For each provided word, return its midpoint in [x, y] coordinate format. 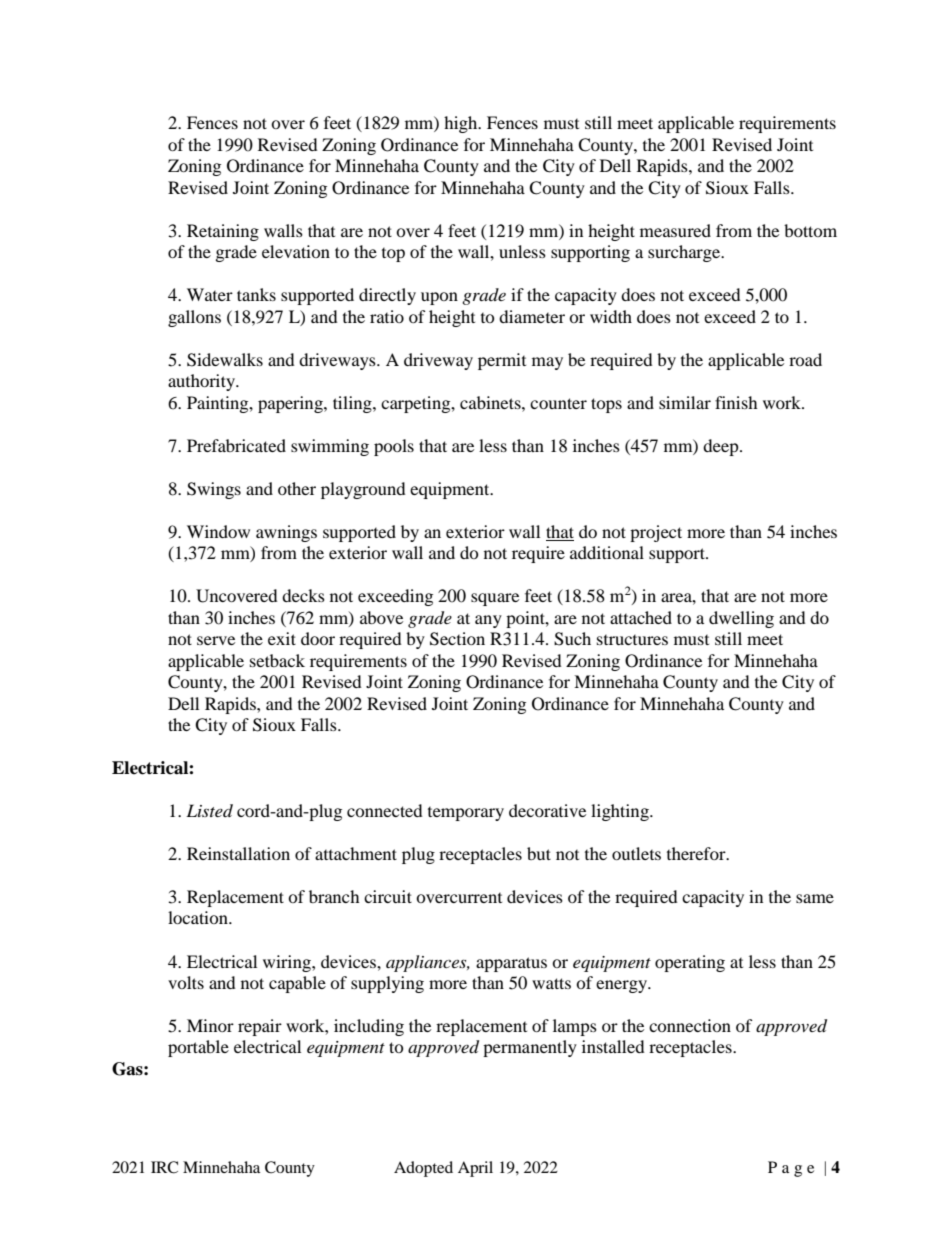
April [475, 1169]
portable [198, 1048]
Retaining [223, 232]
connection [690, 1025]
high [462, 124]
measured [675, 230]
